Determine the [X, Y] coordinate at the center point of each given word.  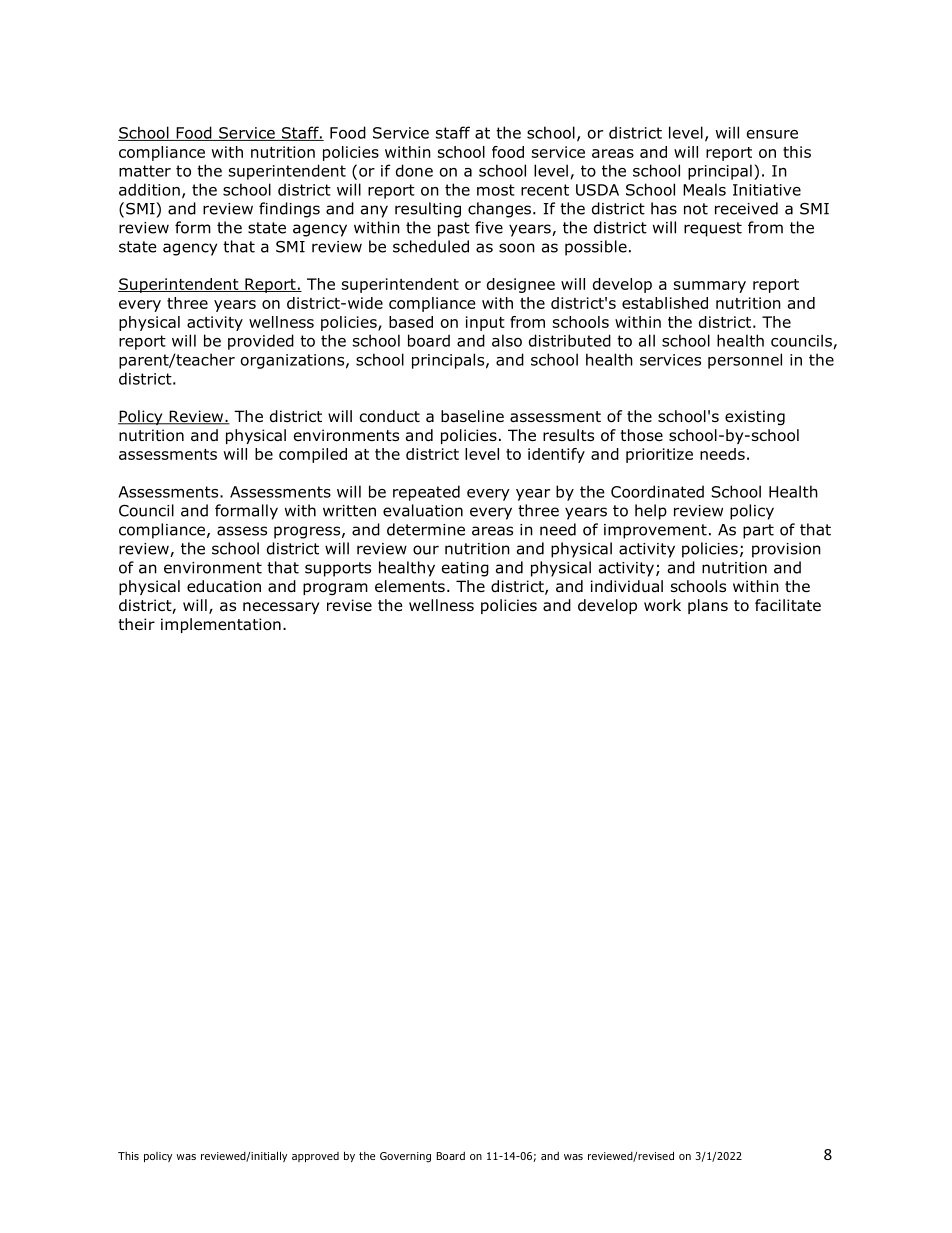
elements [410, 586]
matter [145, 171]
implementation [221, 625]
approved [315, 1157]
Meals [704, 189]
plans [708, 606]
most [496, 190]
